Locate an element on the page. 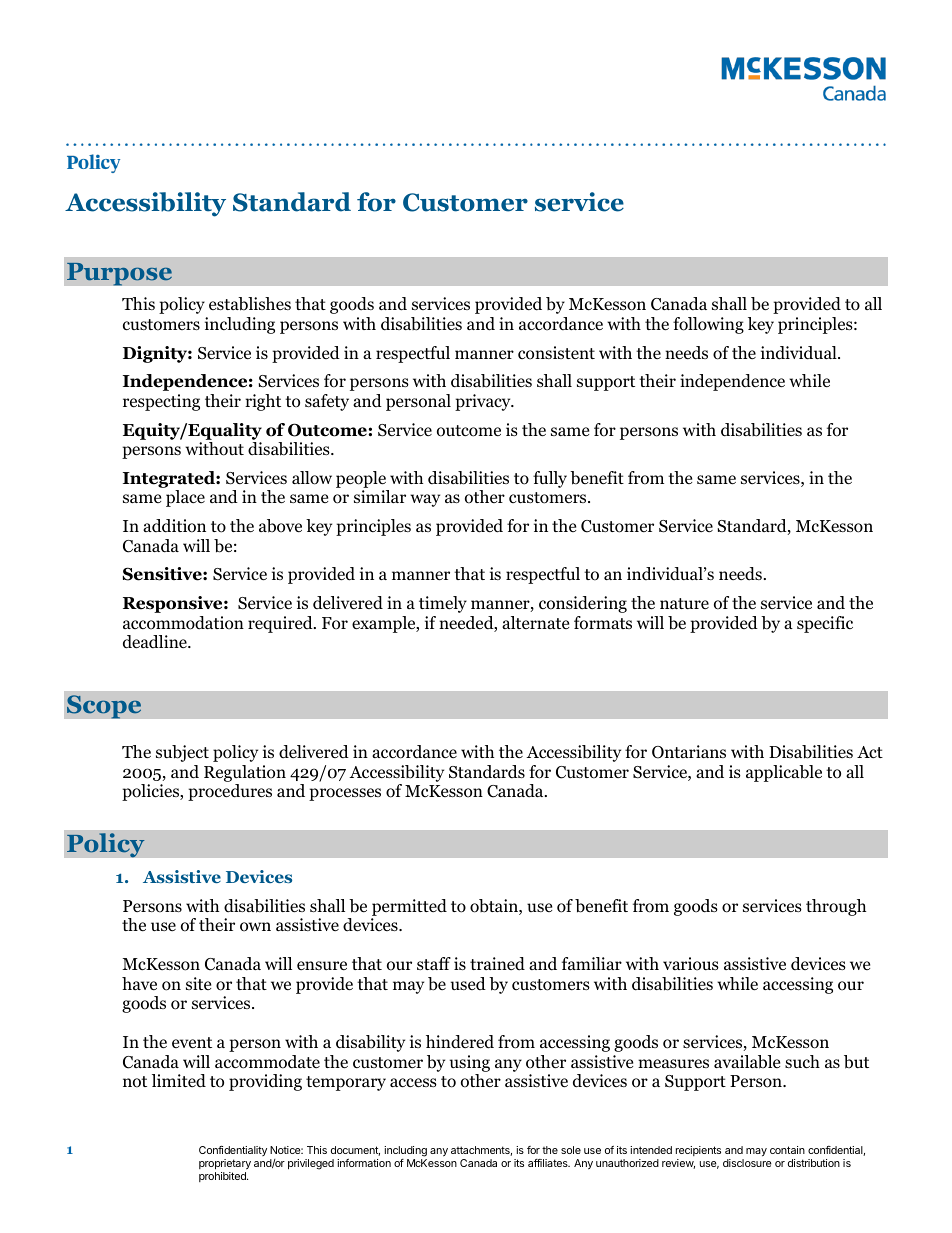  proprietary is located at coordinates (225, 1166).
